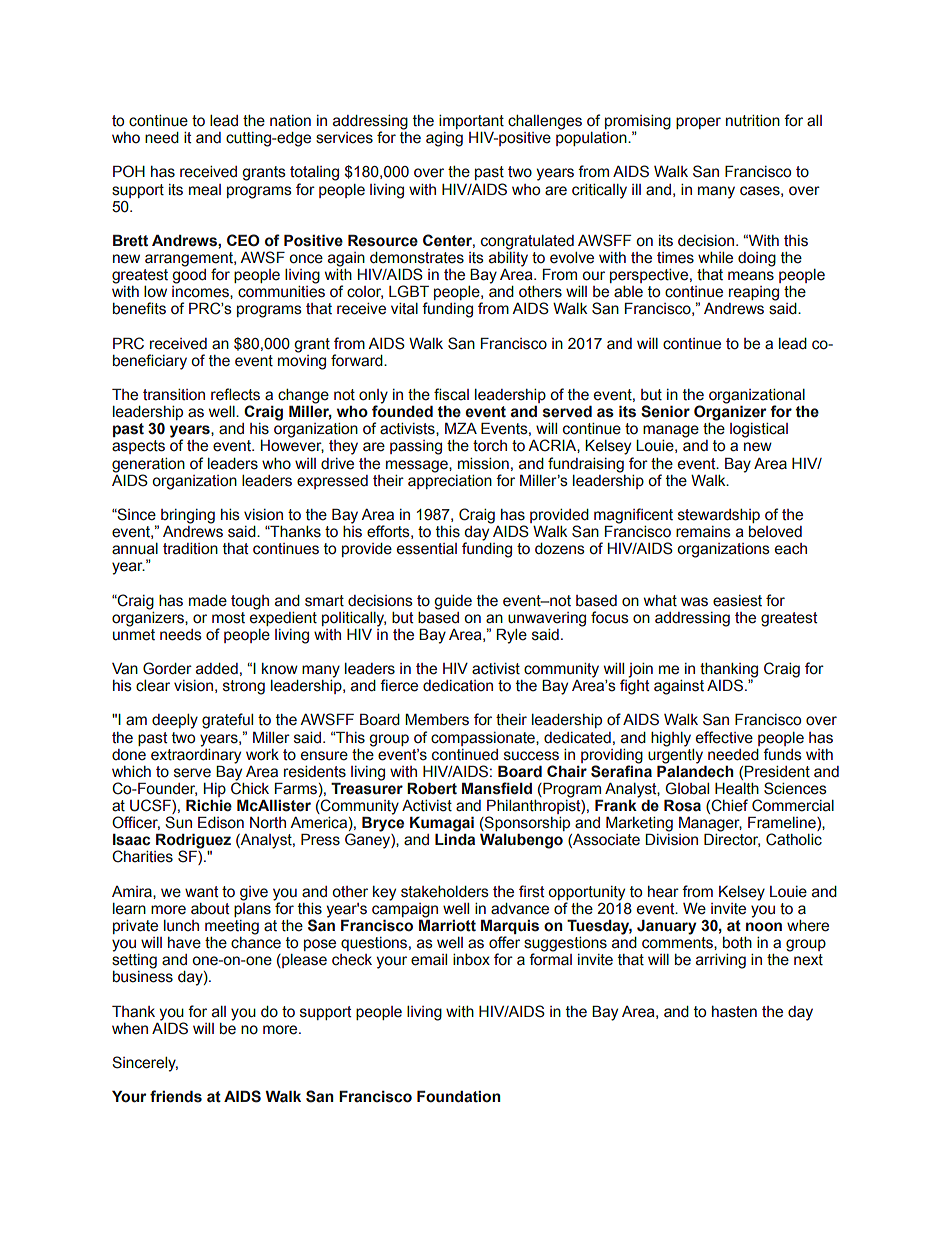 Image resolution: width=952 pixels, height=1233 pixels. I want to click on made, so click(208, 601).
